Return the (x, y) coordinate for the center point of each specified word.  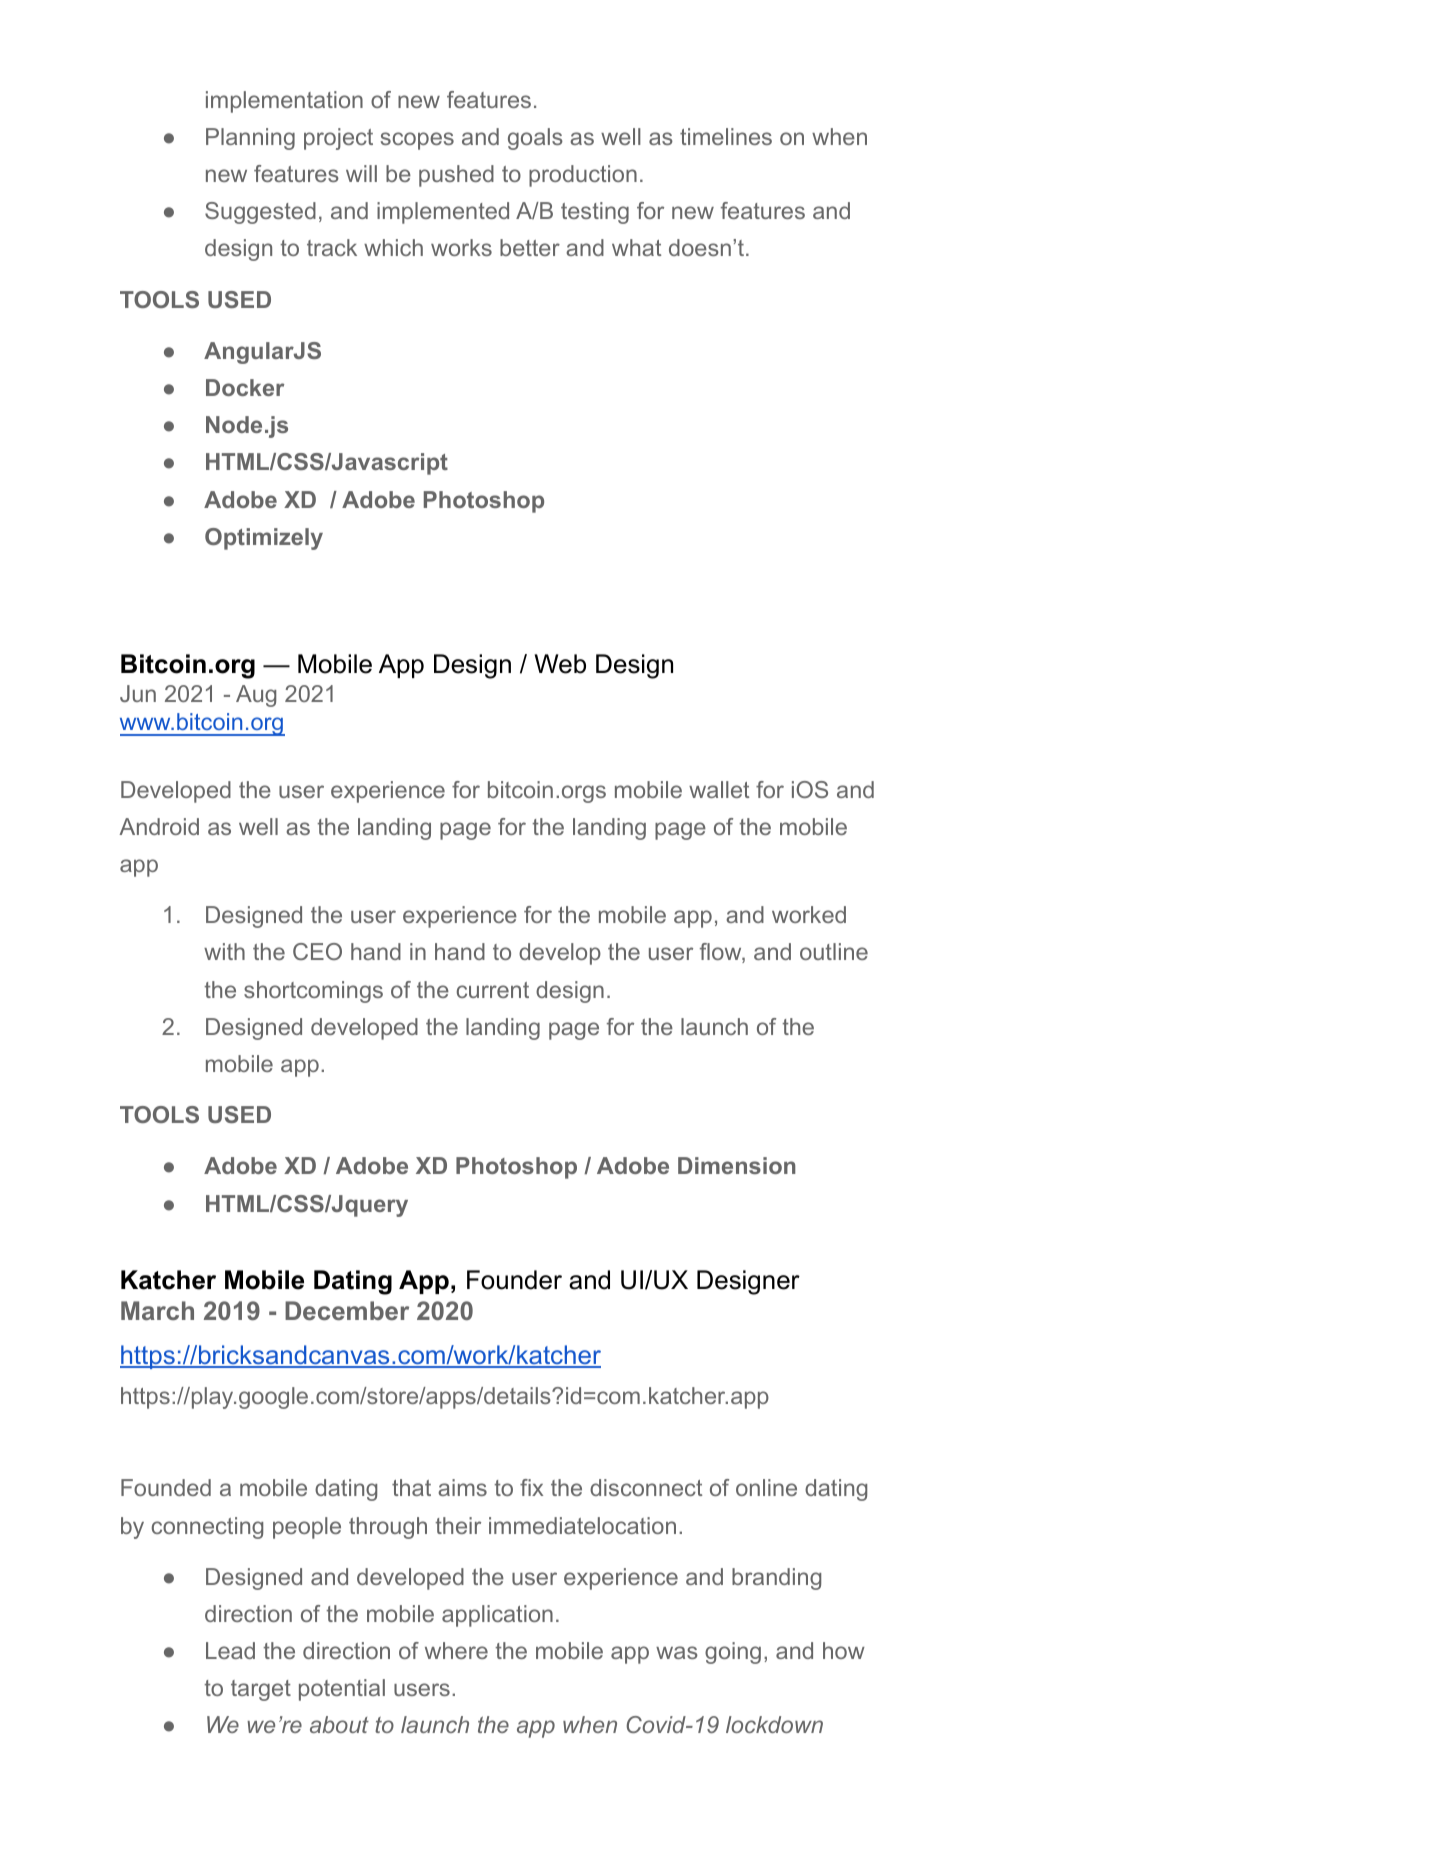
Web (560, 664)
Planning (250, 139)
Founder (514, 1280)
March (157, 1310)
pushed (456, 176)
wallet (719, 789)
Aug (256, 696)
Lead (230, 1650)
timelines (726, 136)
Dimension (736, 1165)
